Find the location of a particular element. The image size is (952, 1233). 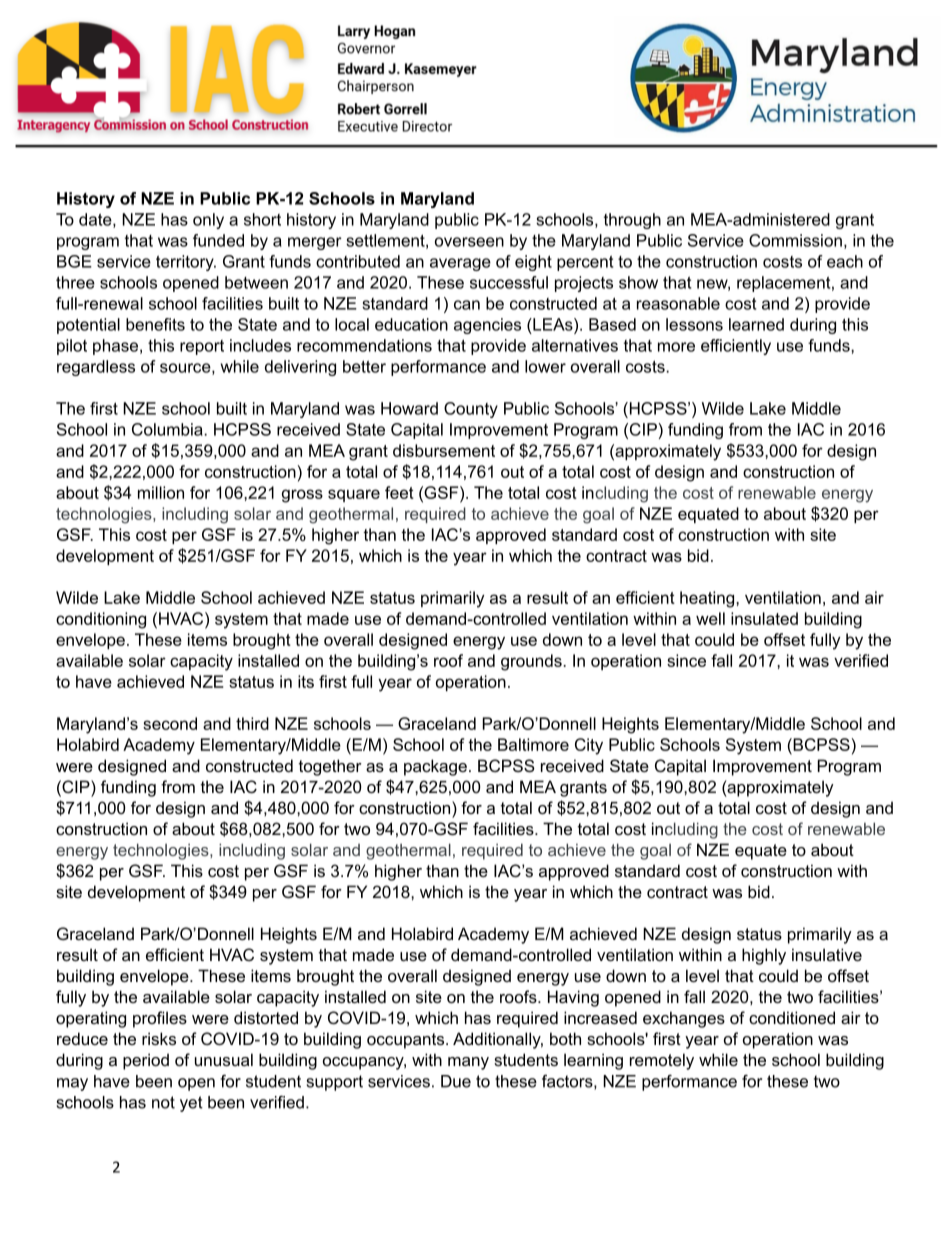

period is located at coordinates (146, 1061).
